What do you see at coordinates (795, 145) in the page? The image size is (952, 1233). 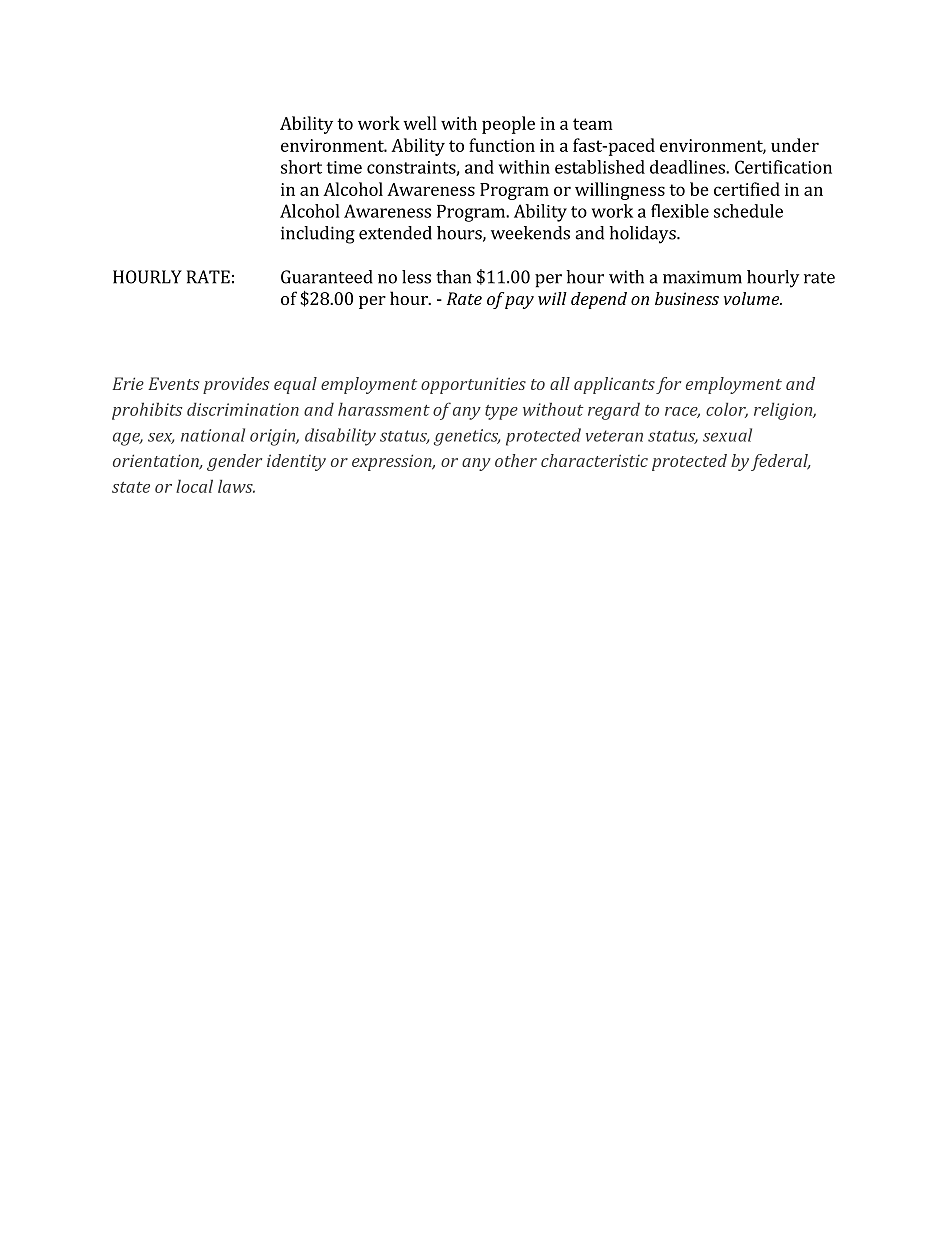 I see `under` at bounding box center [795, 145].
